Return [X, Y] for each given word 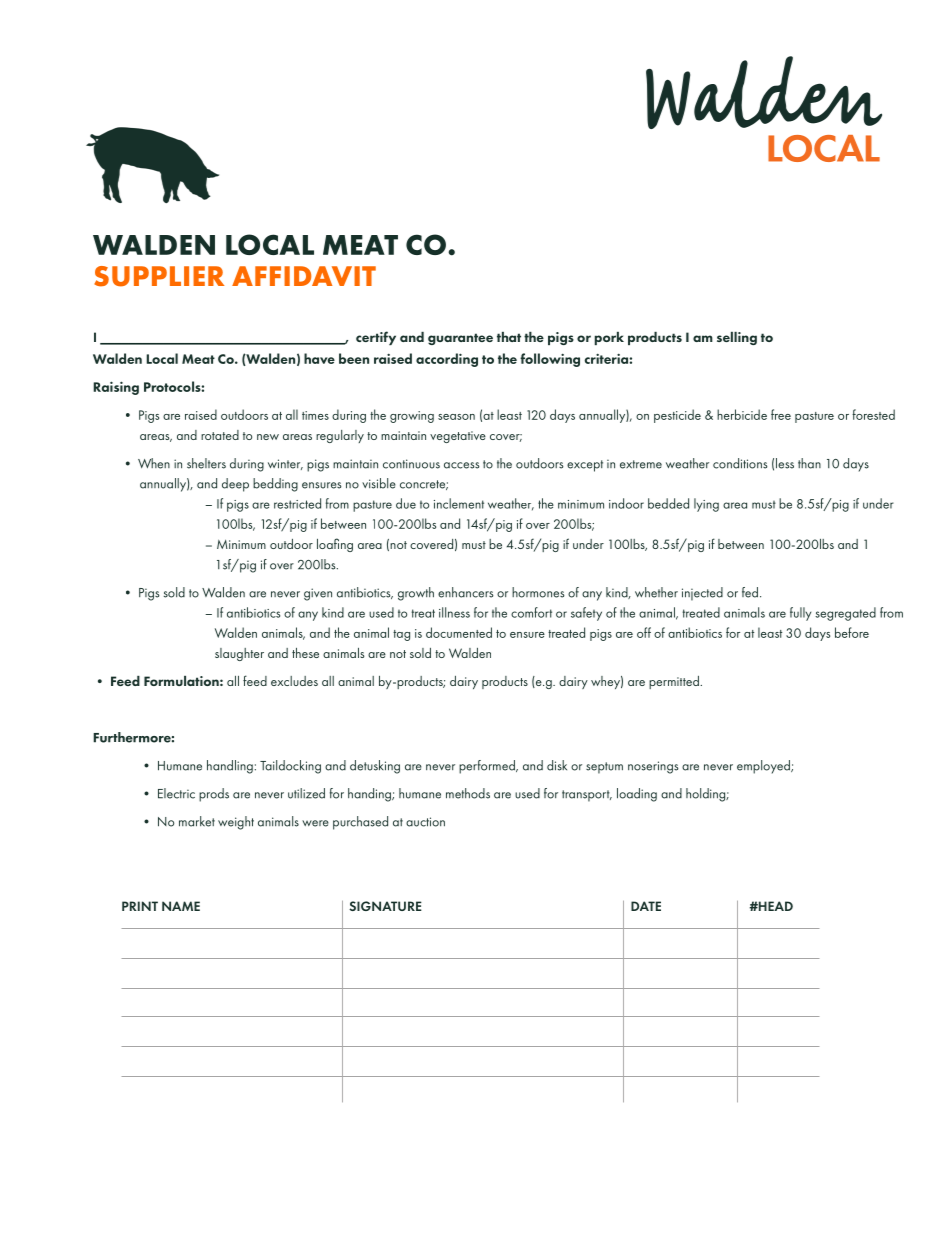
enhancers [465, 592]
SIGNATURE [385, 906]
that [509, 337]
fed [750, 592]
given [318, 594]
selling [737, 338]
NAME [181, 906]
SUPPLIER [159, 276]
